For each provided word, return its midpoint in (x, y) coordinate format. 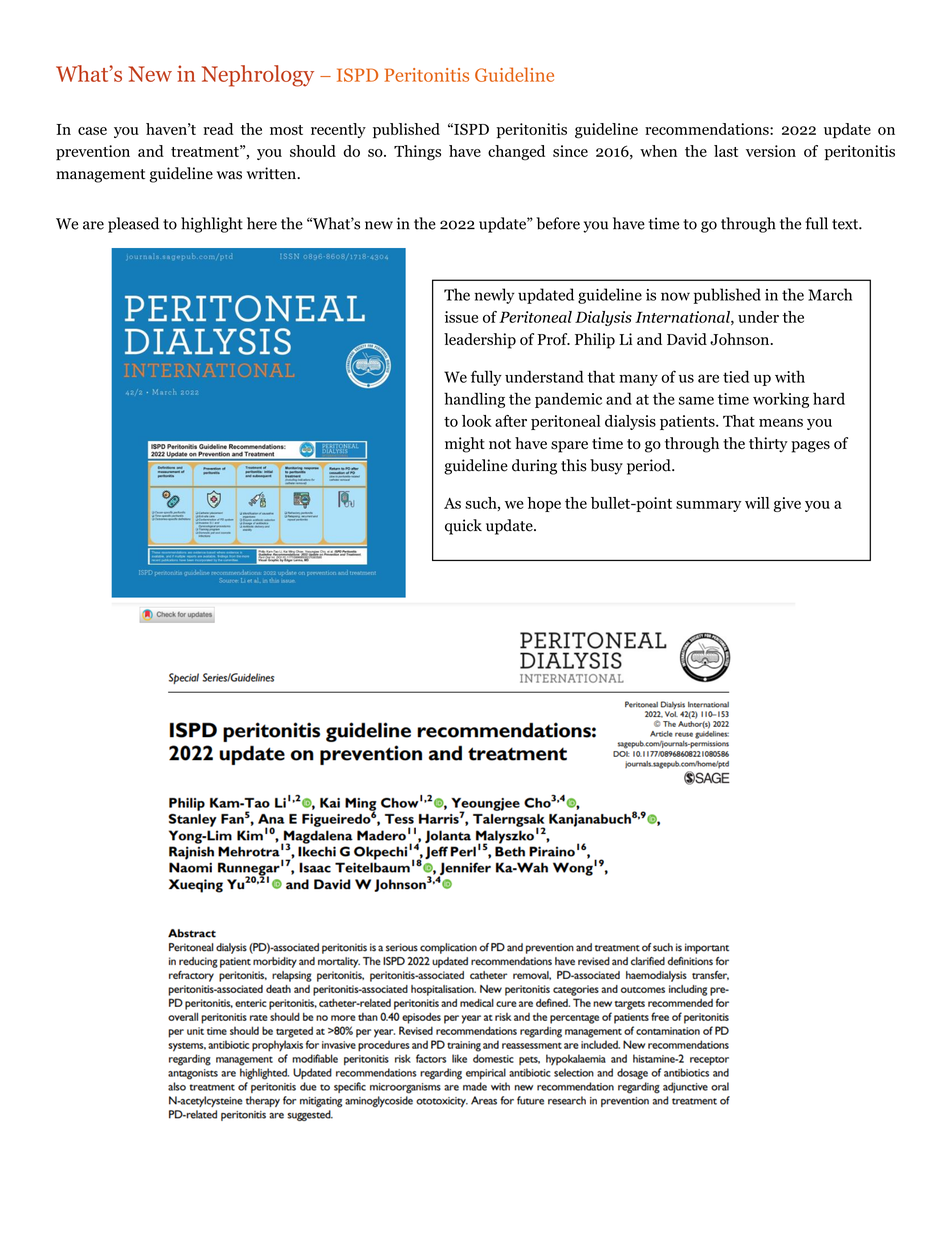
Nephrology (258, 76)
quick (463, 527)
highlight (212, 225)
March (830, 294)
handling (474, 400)
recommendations (708, 129)
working (781, 400)
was (229, 175)
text (846, 224)
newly (495, 296)
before (558, 223)
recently (338, 130)
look (477, 421)
